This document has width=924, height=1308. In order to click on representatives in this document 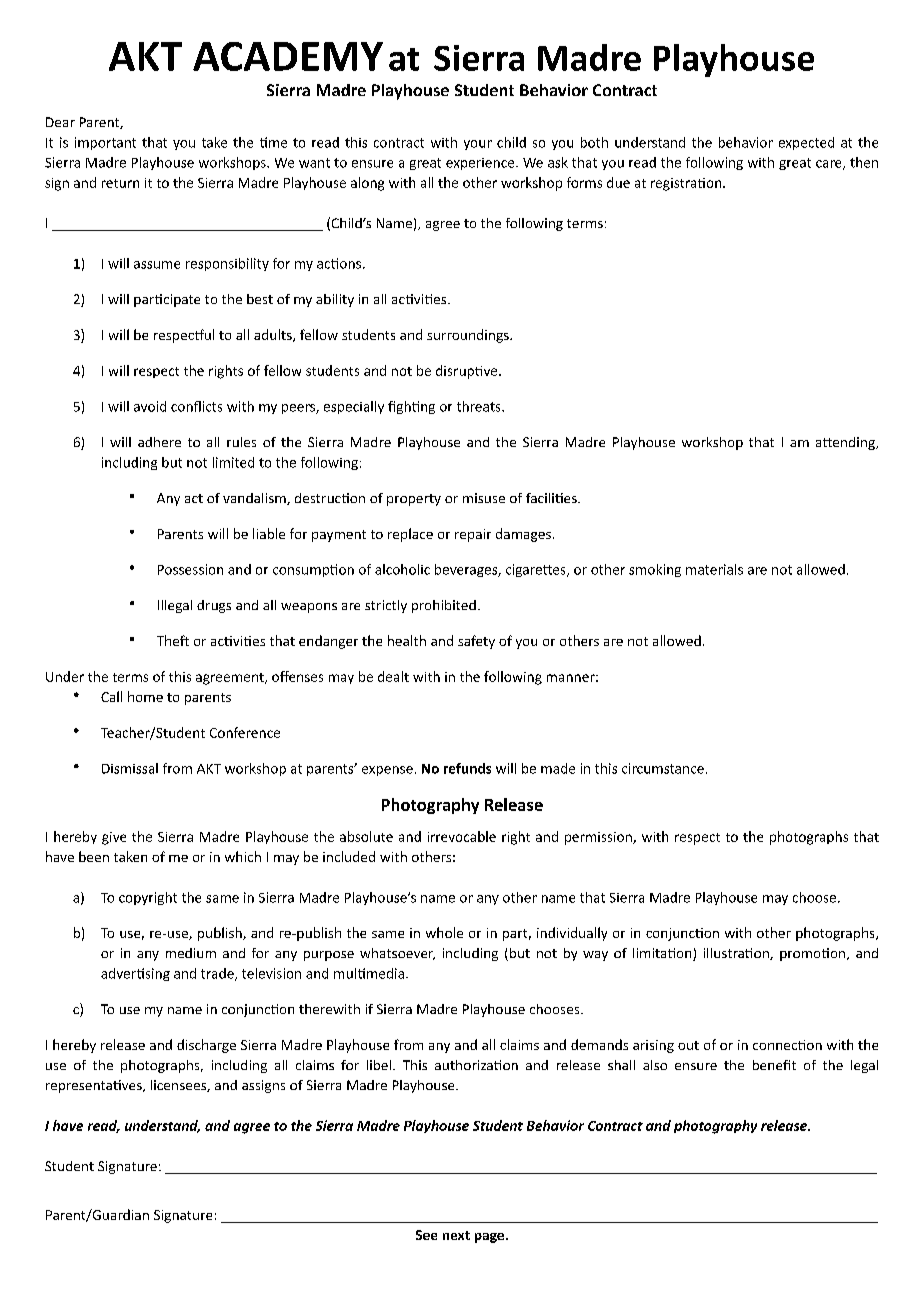, I will do `click(95, 1086)`.
